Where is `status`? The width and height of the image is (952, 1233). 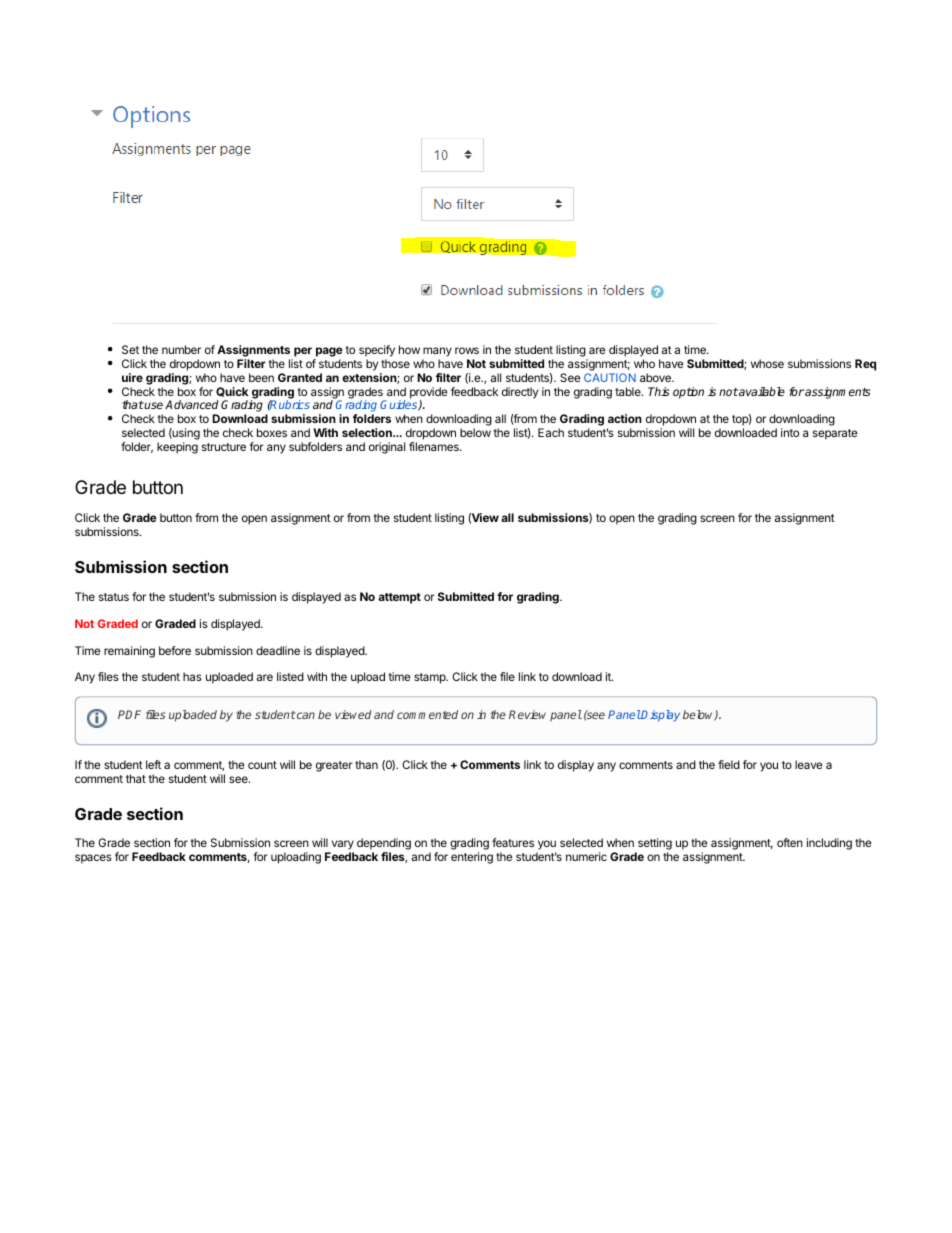
status is located at coordinates (114, 597).
